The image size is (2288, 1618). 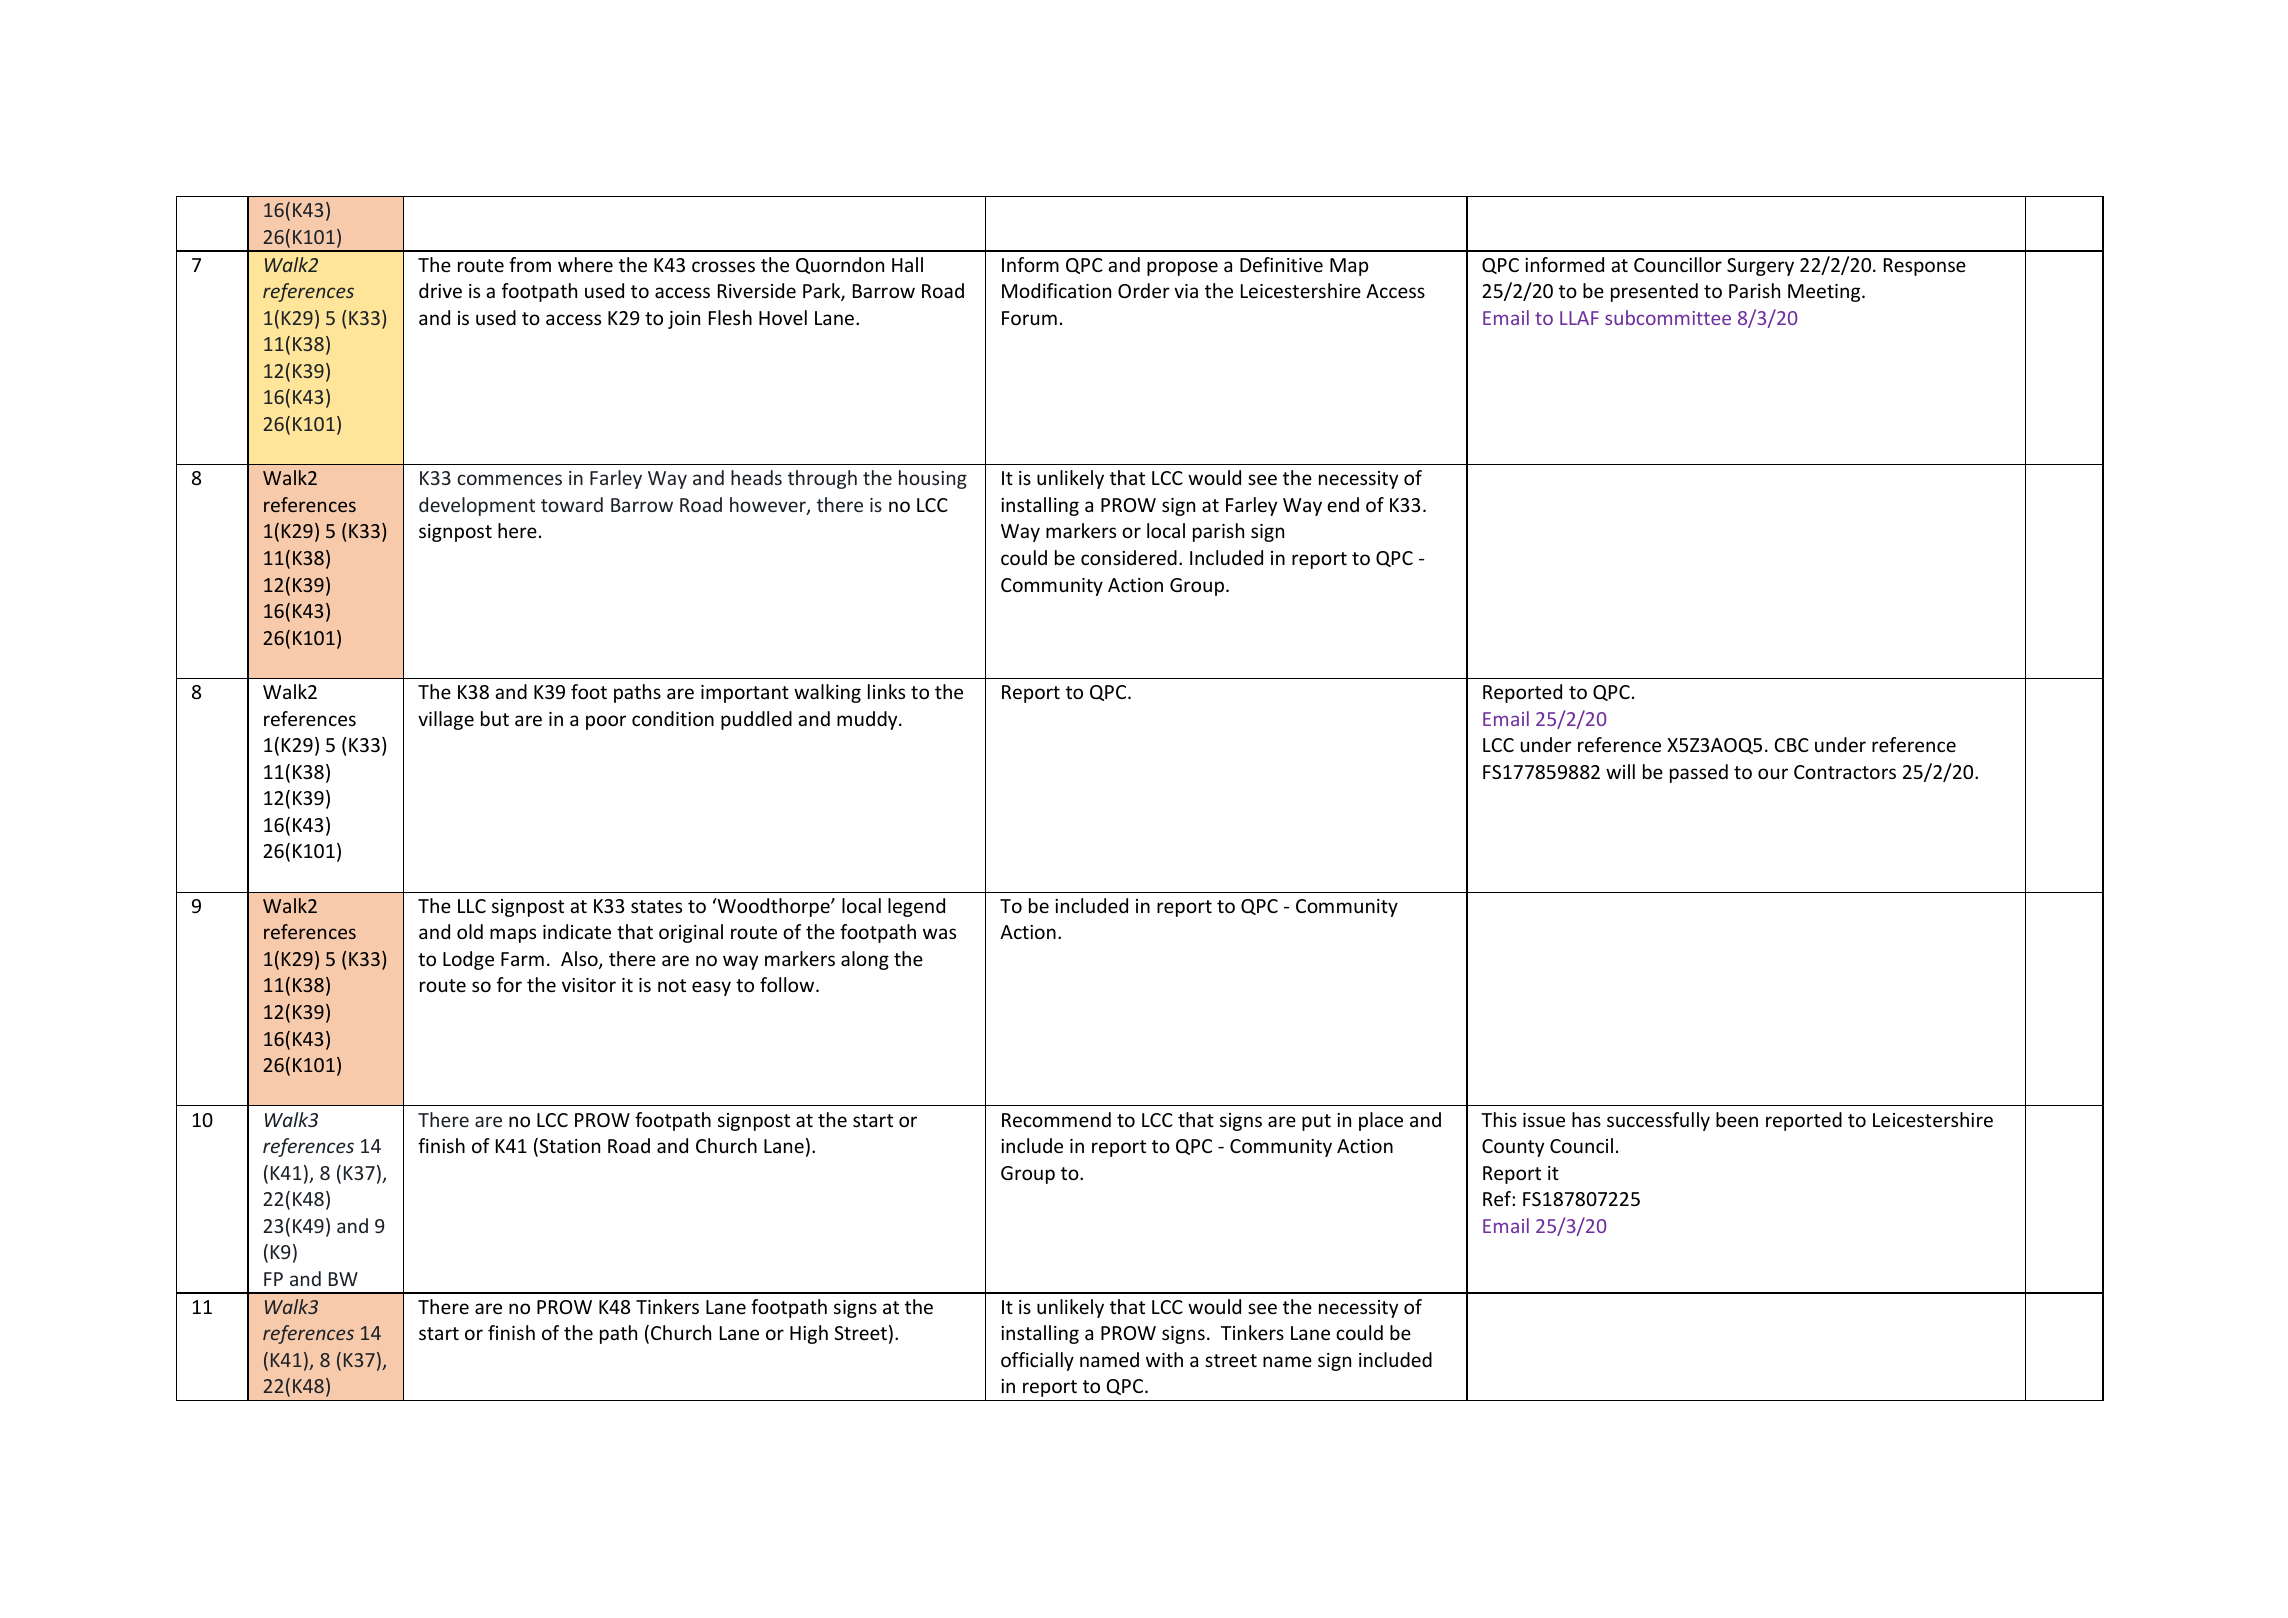 I want to click on High, so click(x=809, y=1334).
